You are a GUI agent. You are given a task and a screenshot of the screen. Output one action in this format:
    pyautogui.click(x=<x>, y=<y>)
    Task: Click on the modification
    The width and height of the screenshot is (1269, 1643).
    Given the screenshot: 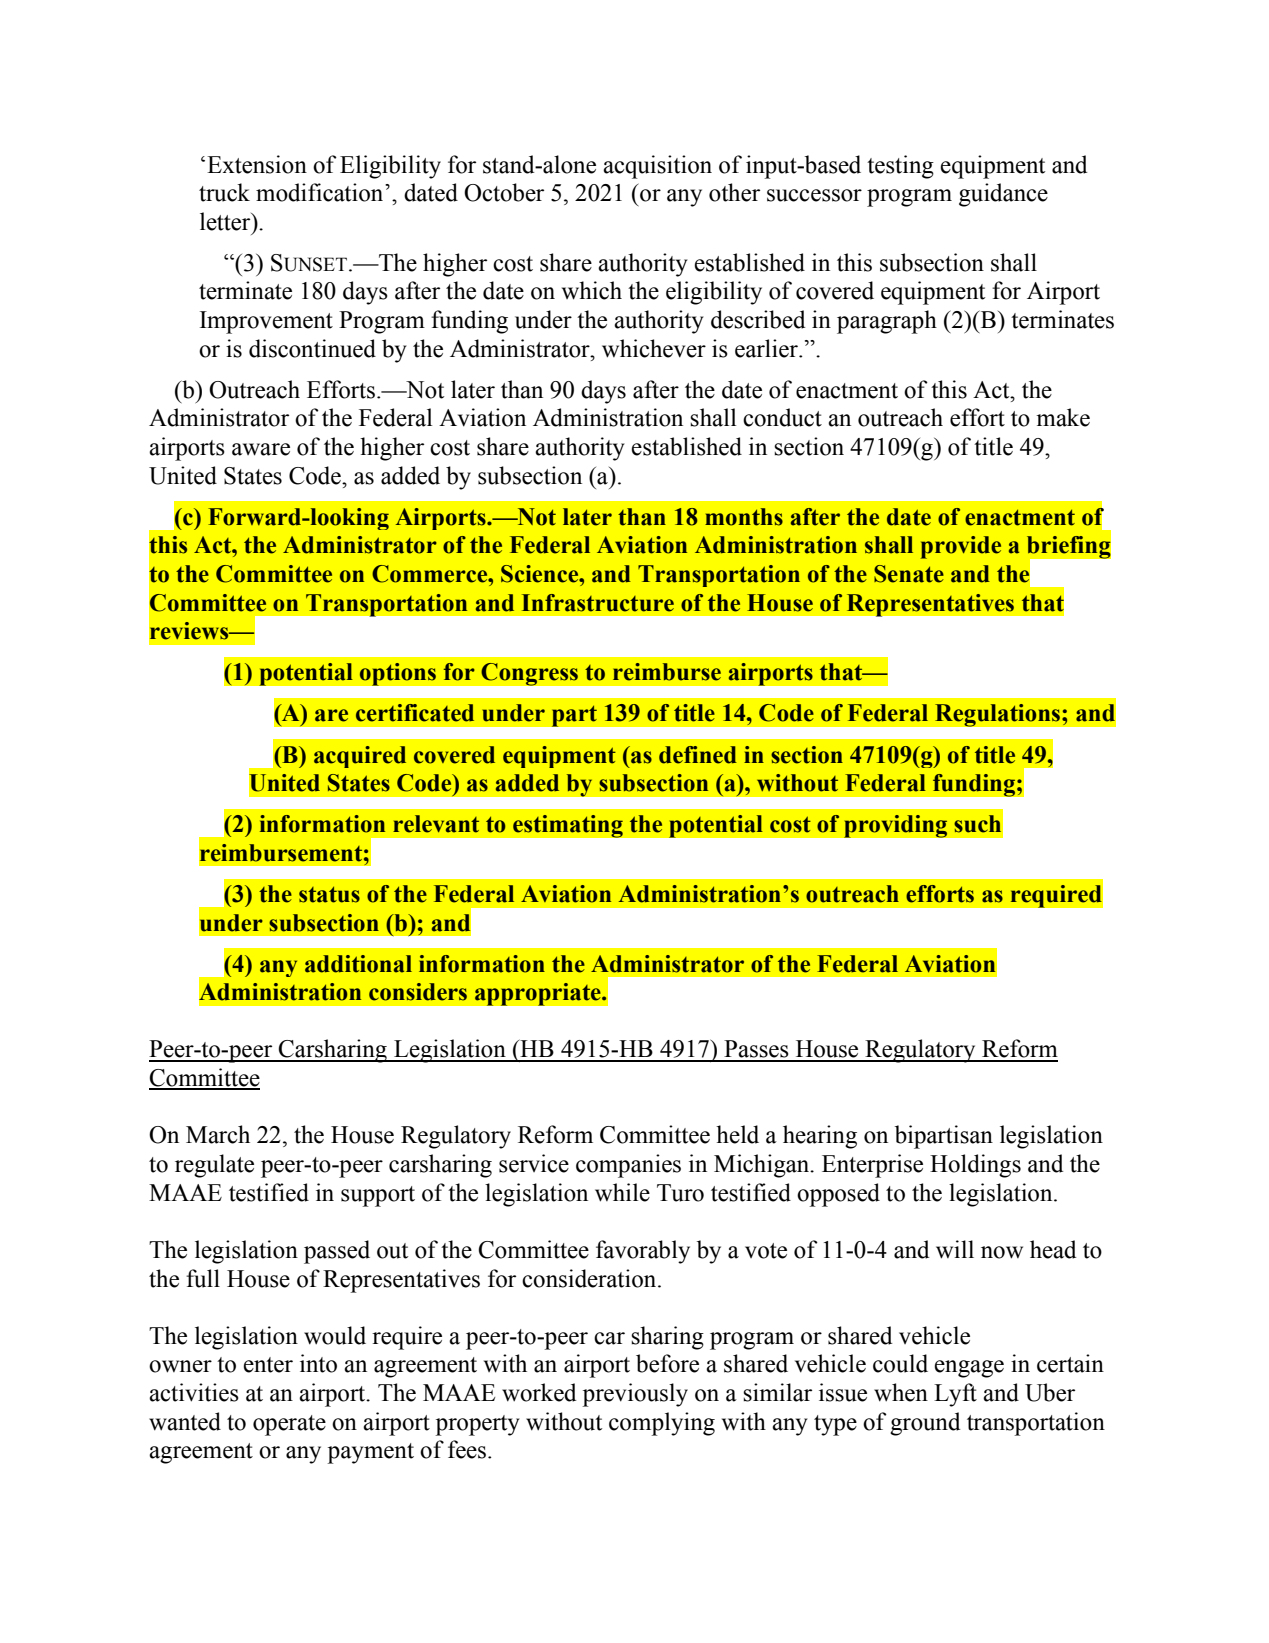 What is the action you would take?
    pyautogui.click(x=321, y=192)
